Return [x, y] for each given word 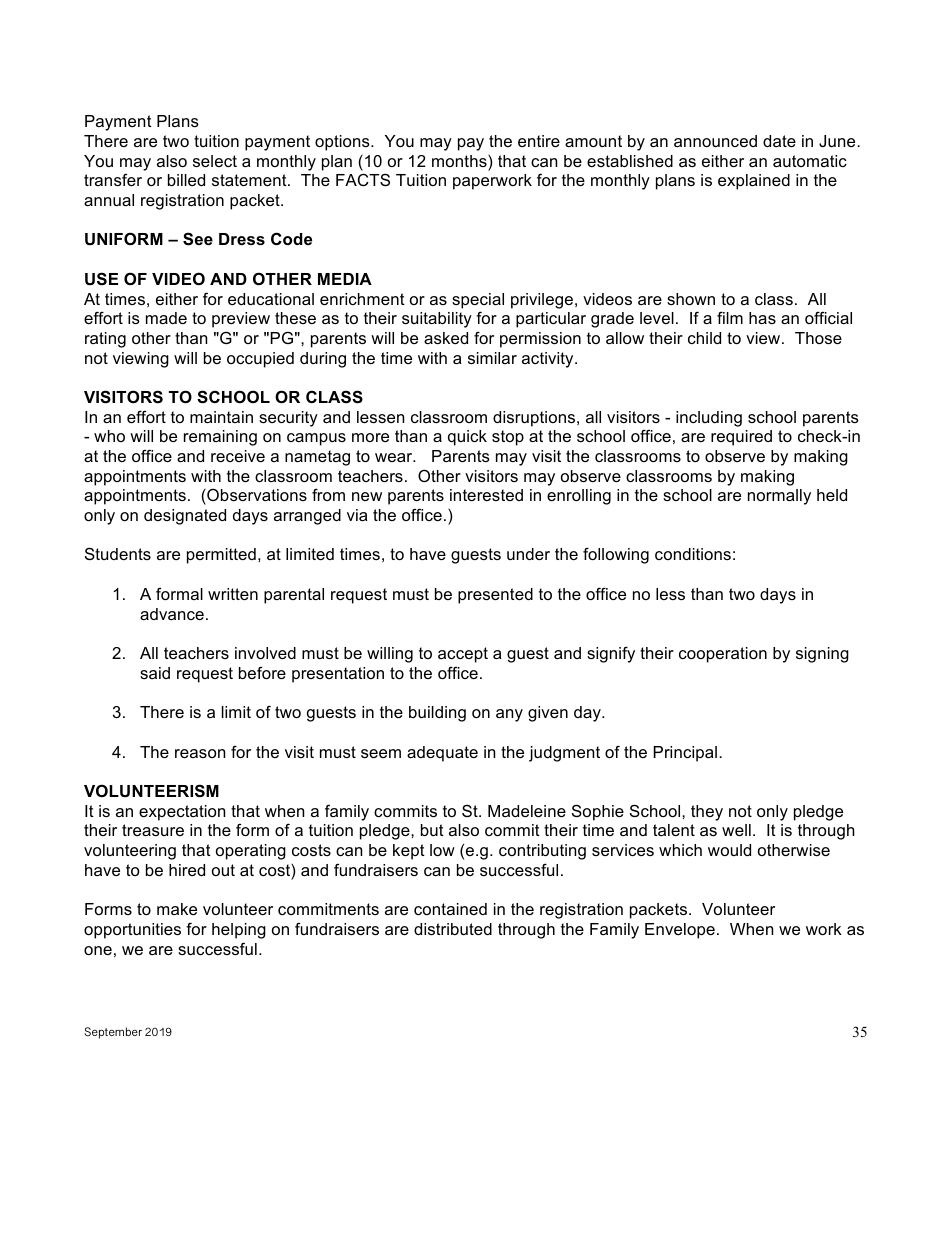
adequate [442, 754]
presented [495, 596]
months [460, 161]
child [704, 338]
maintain [221, 417]
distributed [453, 929]
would [729, 850]
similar [492, 358]
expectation [182, 813]
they [707, 813]
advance [172, 614]
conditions [693, 554]
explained [754, 182]
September [113, 1033]
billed [186, 180]
